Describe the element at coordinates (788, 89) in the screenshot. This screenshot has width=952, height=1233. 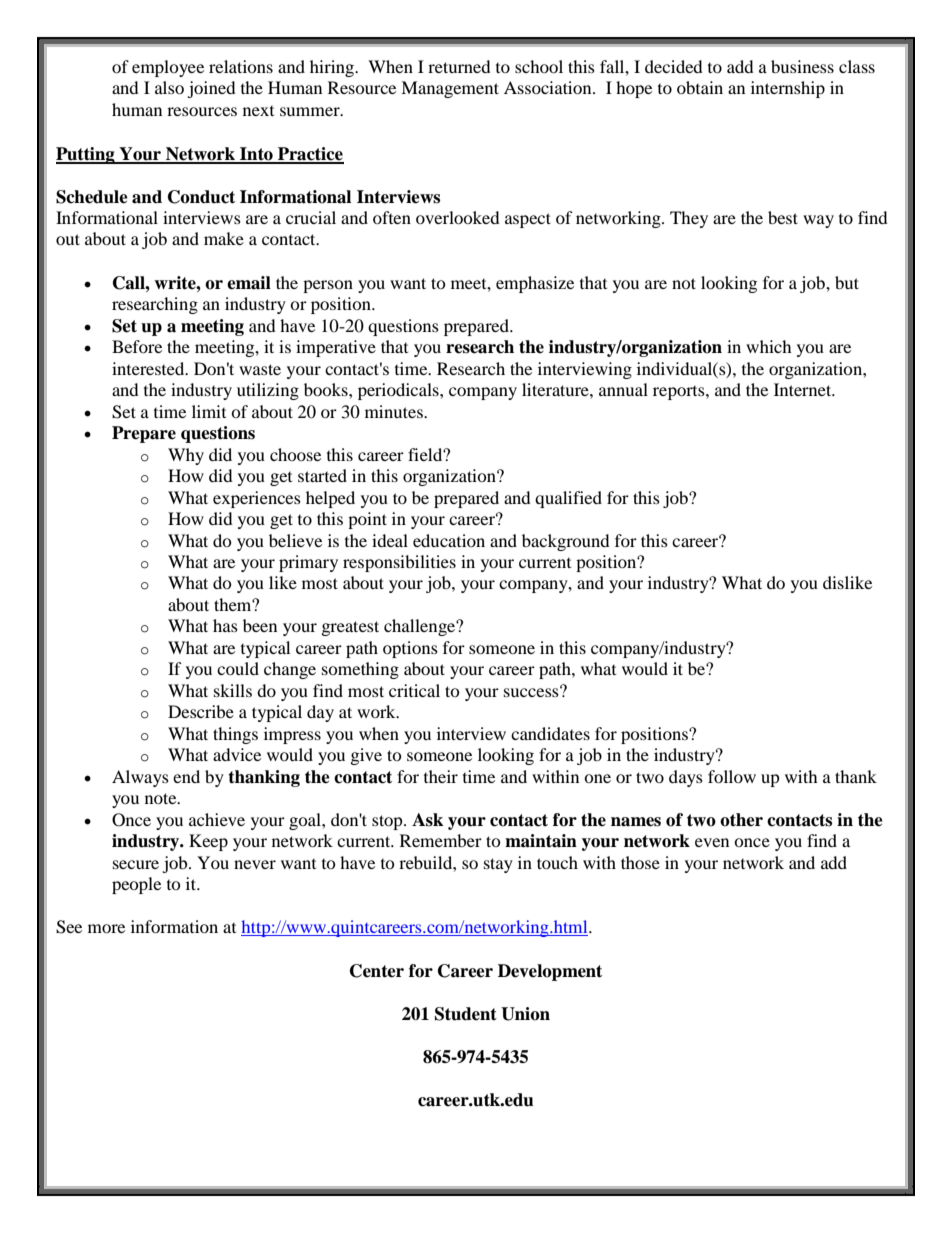
I see `internship` at that location.
